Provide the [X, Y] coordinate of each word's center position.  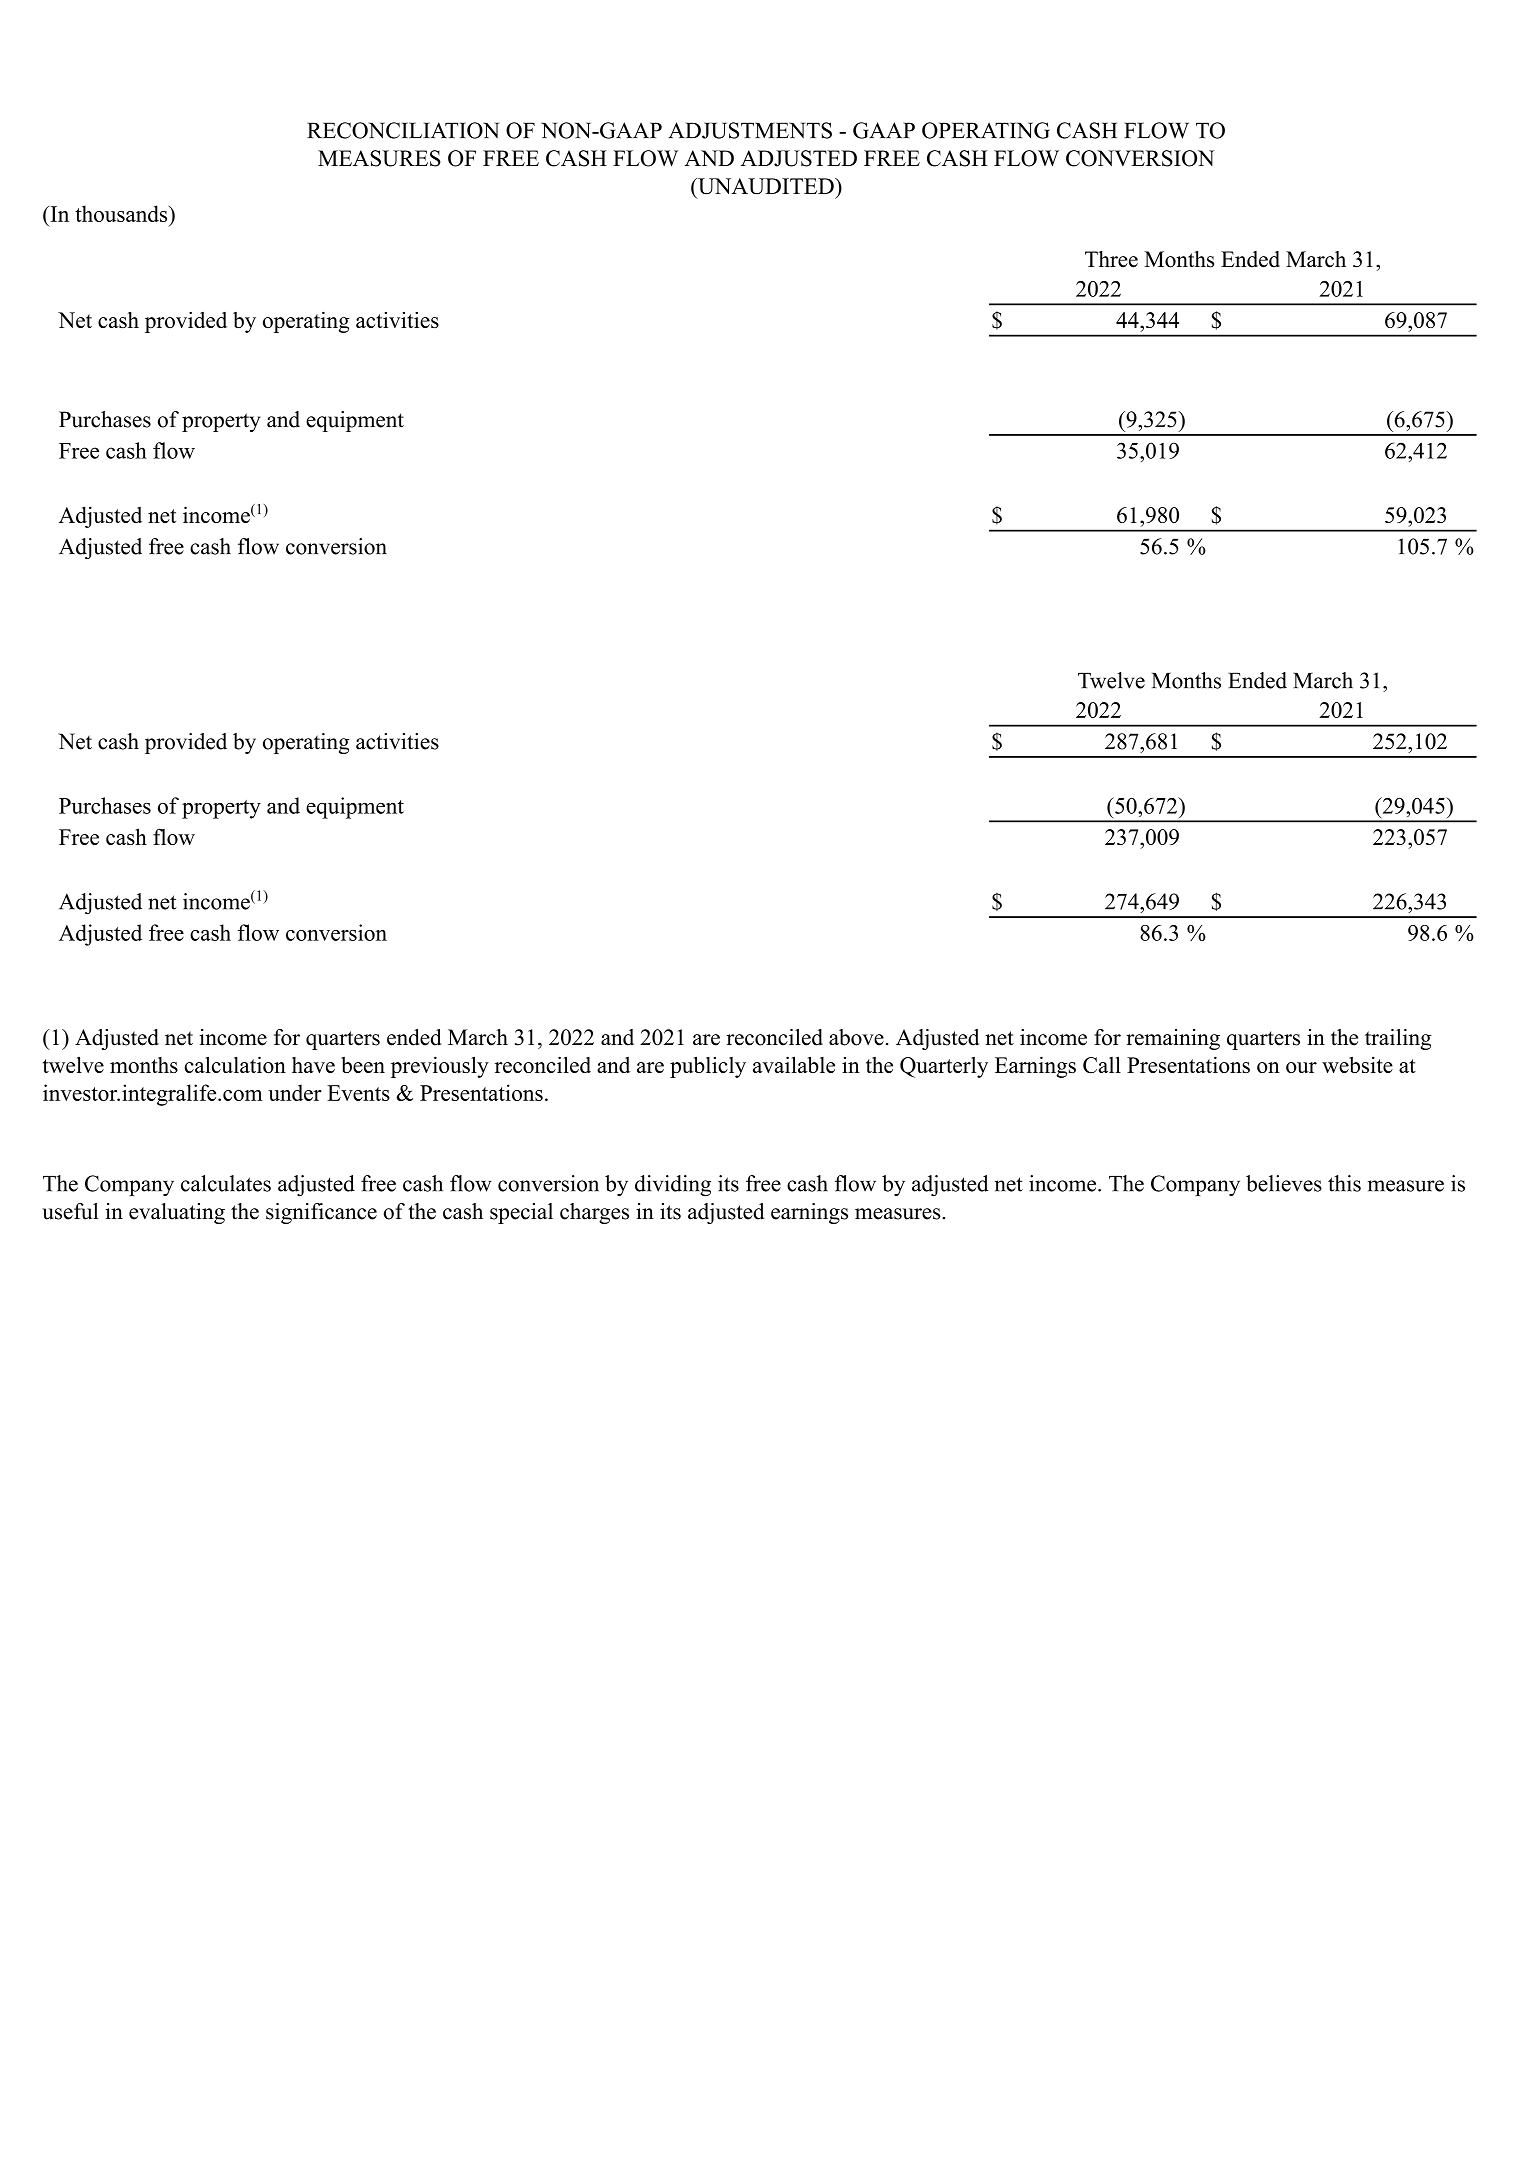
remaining [1173, 1039]
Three [1111, 259]
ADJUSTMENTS [750, 130]
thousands [122, 213]
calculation [235, 1064]
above [856, 1037]
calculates [226, 1183]
